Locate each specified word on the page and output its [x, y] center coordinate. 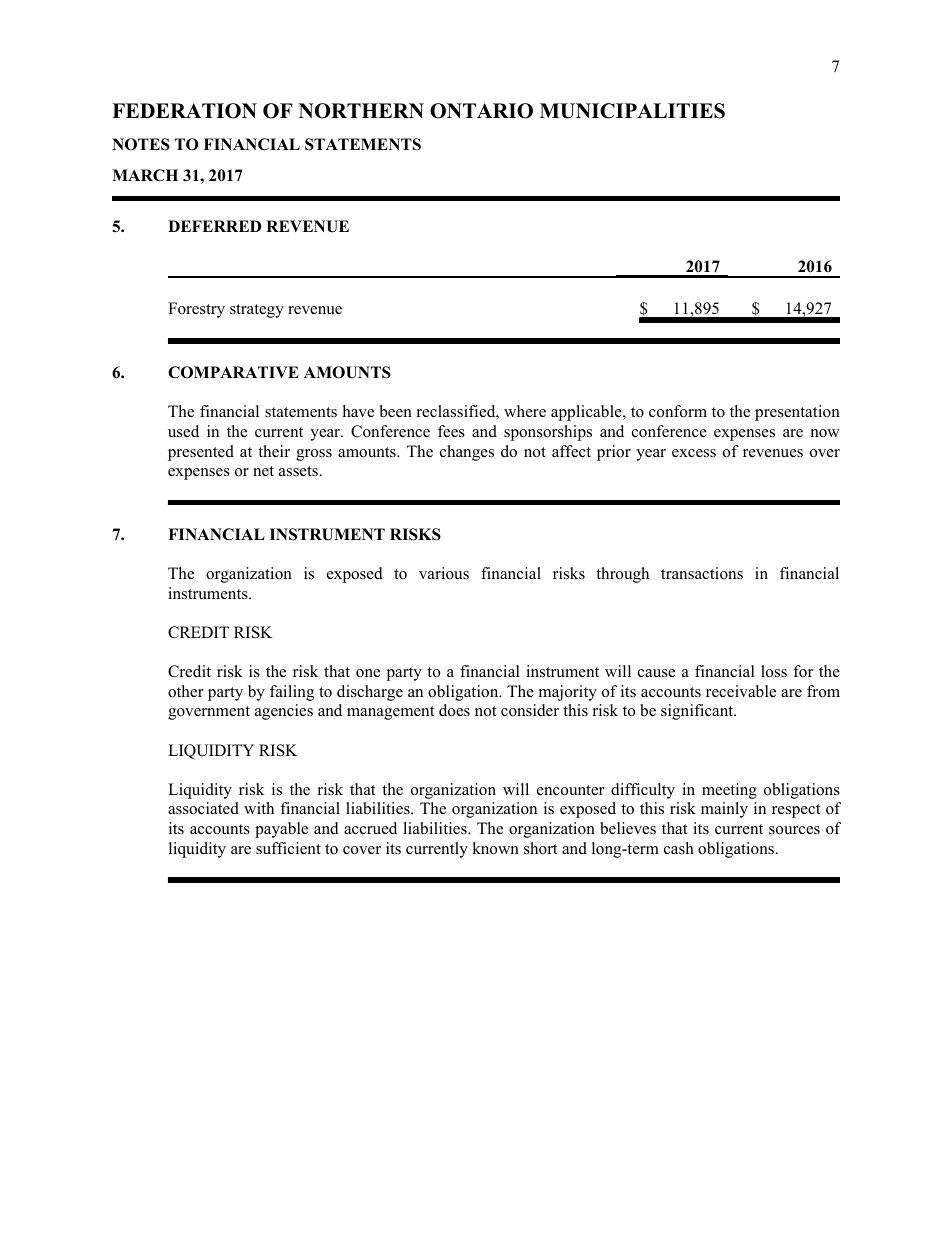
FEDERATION [184, 111]
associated [203, 808]
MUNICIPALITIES [632, 111]
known [495, 848]
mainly [724, 810]
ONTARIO [481, 111]
